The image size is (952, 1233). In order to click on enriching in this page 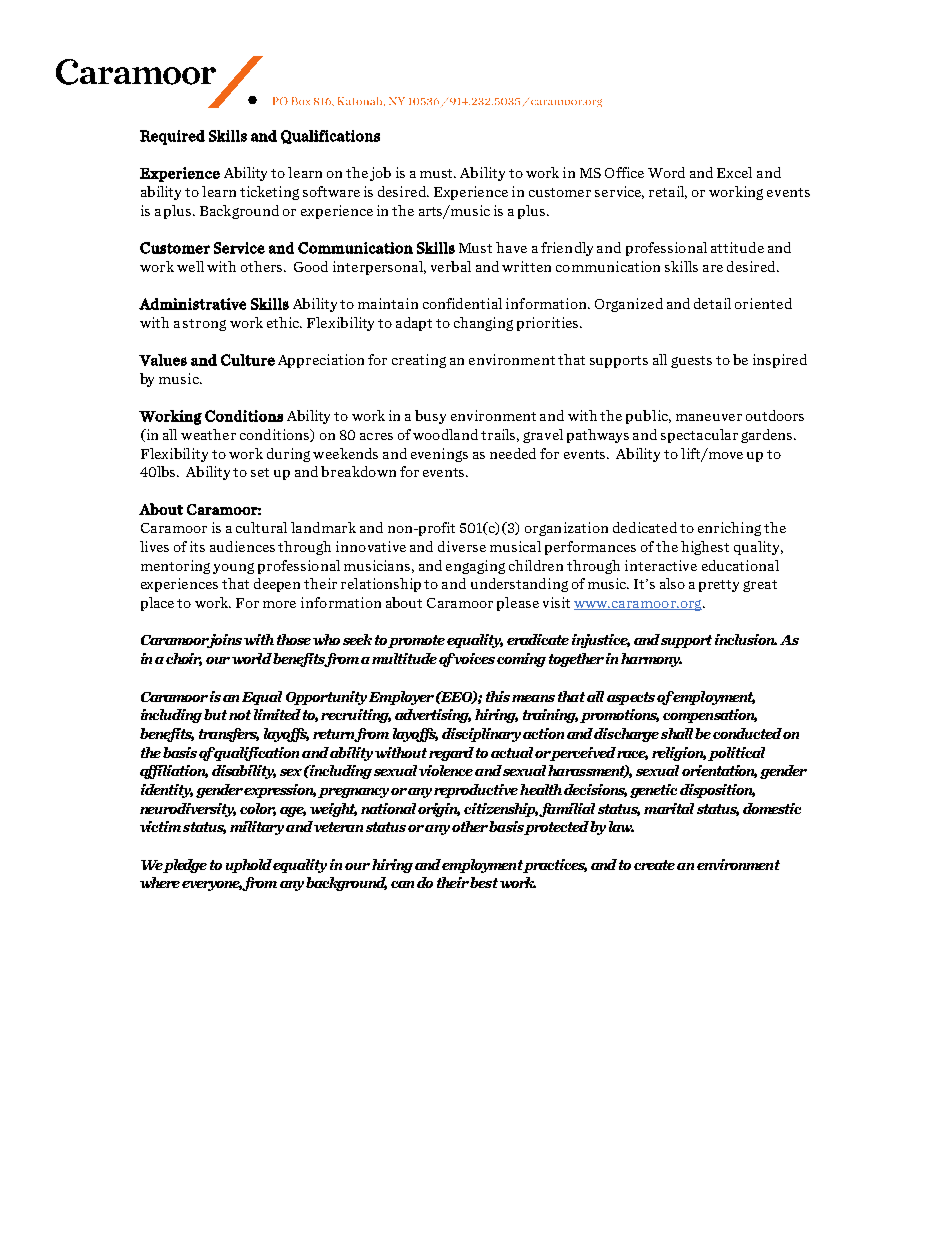, I will do `click(729, 529)`.
